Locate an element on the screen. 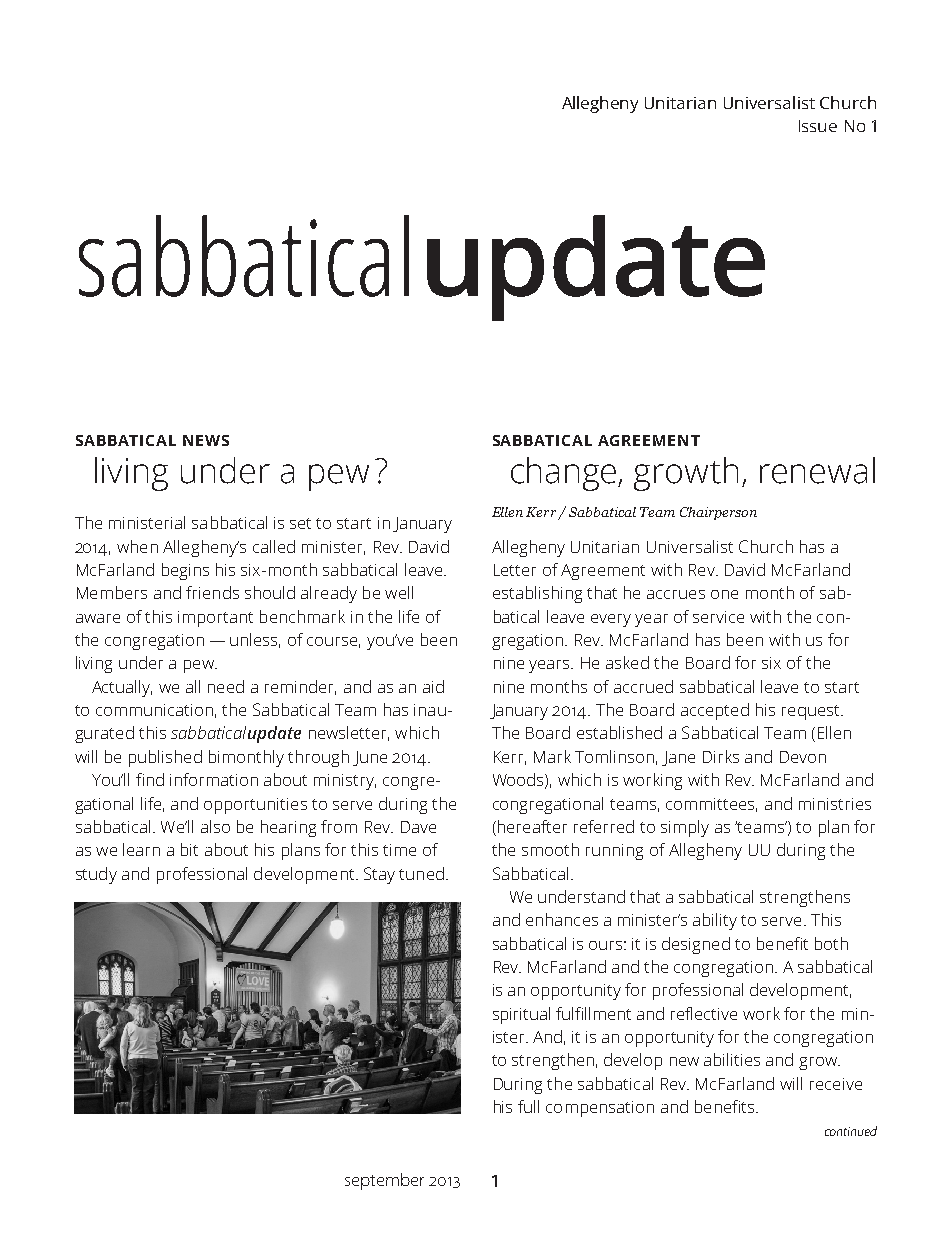 This screenshot has width=952, height=1233. Issue is located at coordinates (818, 126).
